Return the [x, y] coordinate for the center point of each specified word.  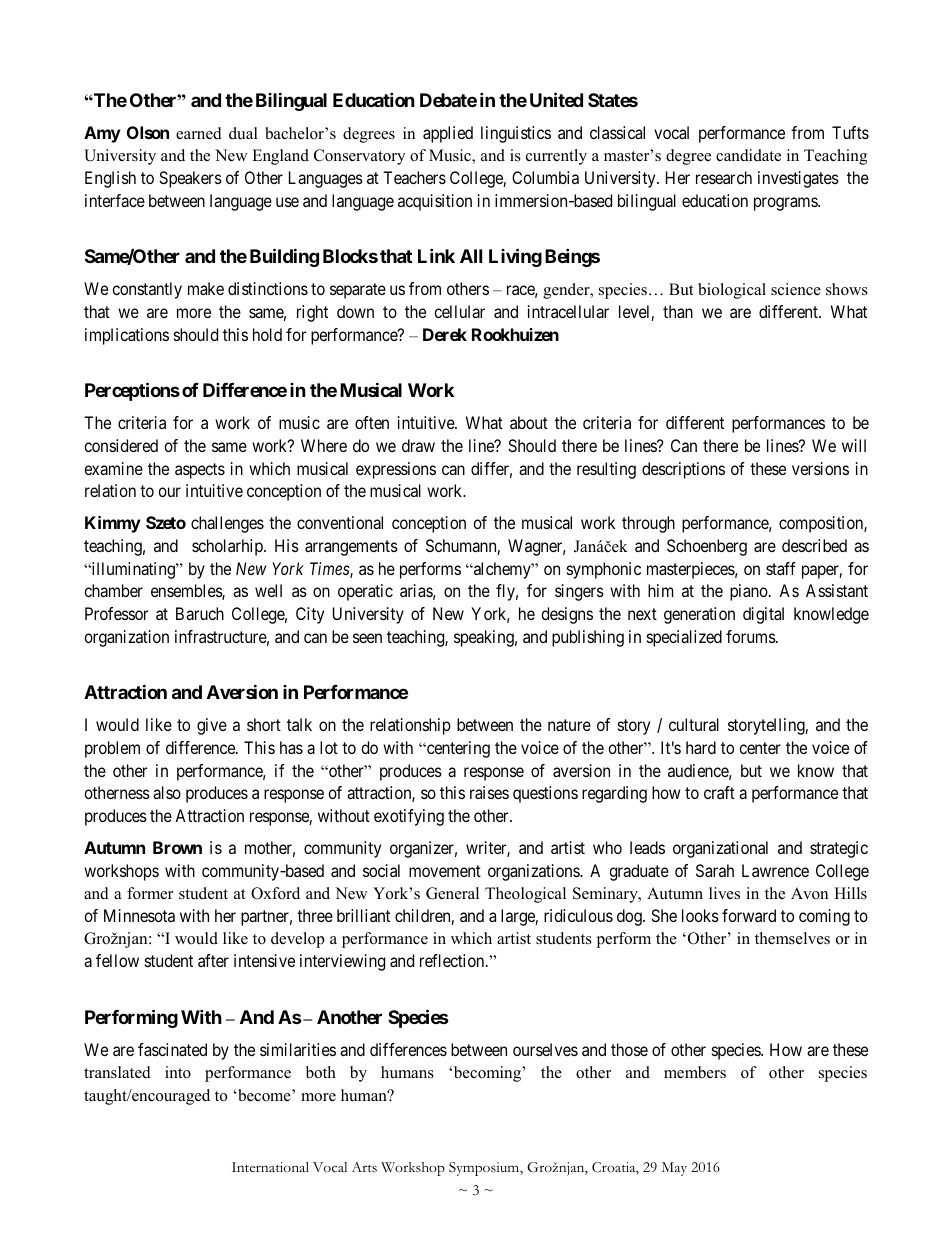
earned [199, 133]
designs [567, 615]
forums [751, 636]
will [854, 445]
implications [127, 336]
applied [448, 134]
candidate [748, 155]
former [150, 893]
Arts [364, 1167]
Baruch [200, 613]
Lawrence [775, 870]
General [452, 893]
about [529, 422]
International [270, 1167]
